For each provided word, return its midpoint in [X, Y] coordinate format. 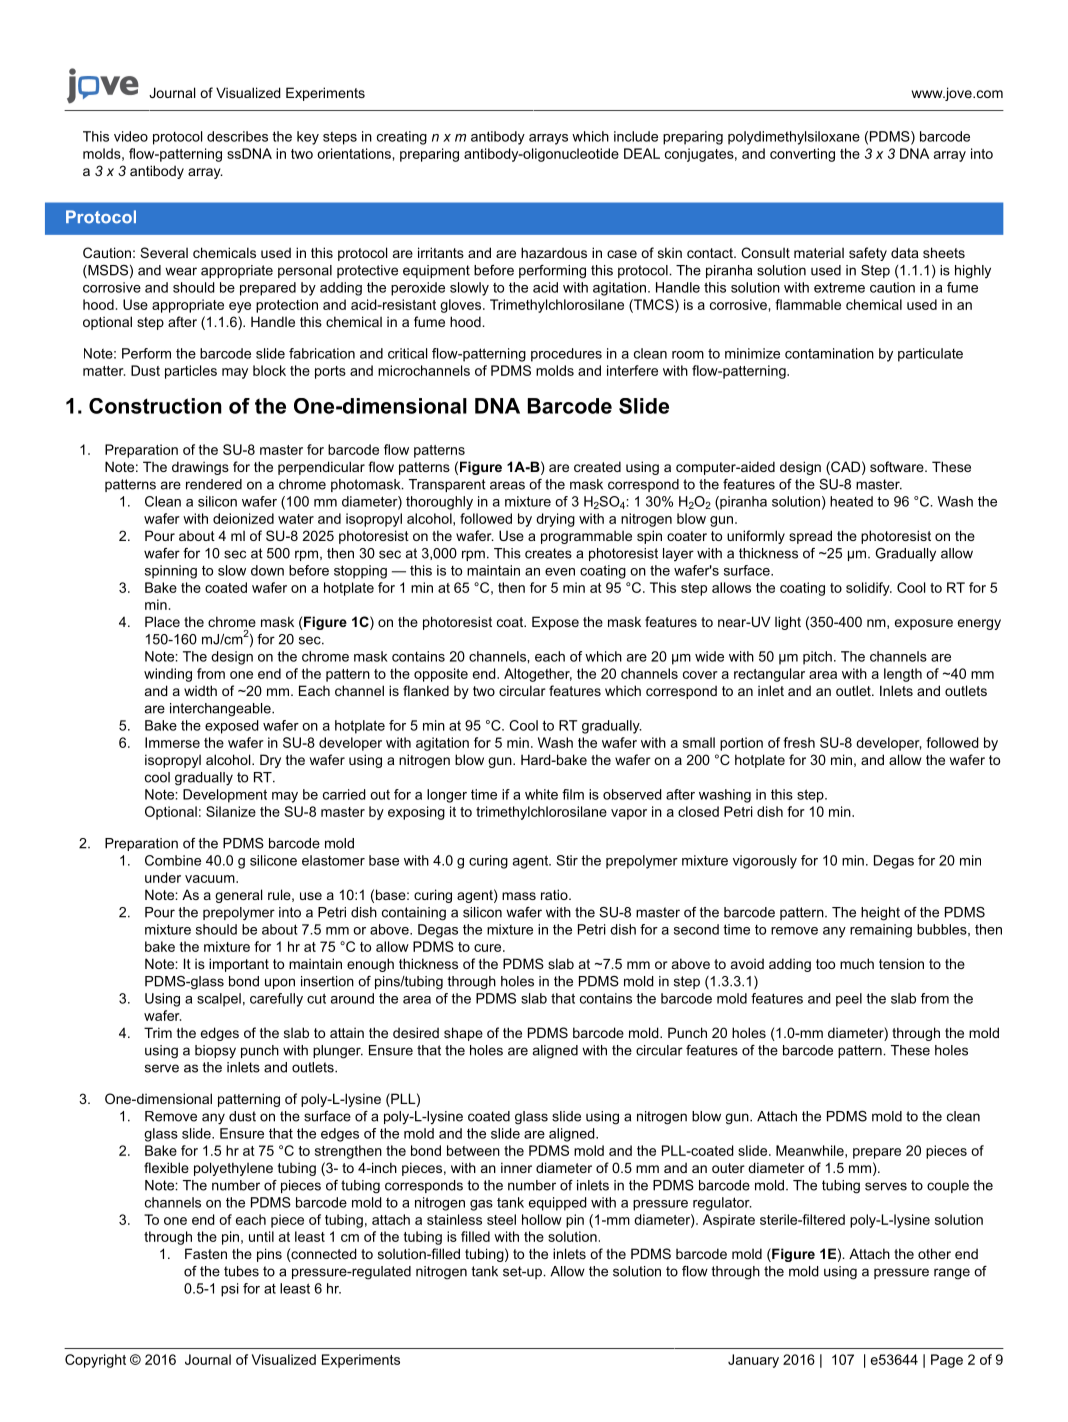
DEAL [642, 153]
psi [230, 1290]
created [597, 466]
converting [802, 155]
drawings [200, 468]
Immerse [172, 742]
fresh [799, 742]
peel [849, 1000]
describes [237, 136]
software [898, 466]
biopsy [215, 1052]
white [541, 794]
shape [463, 1034]
